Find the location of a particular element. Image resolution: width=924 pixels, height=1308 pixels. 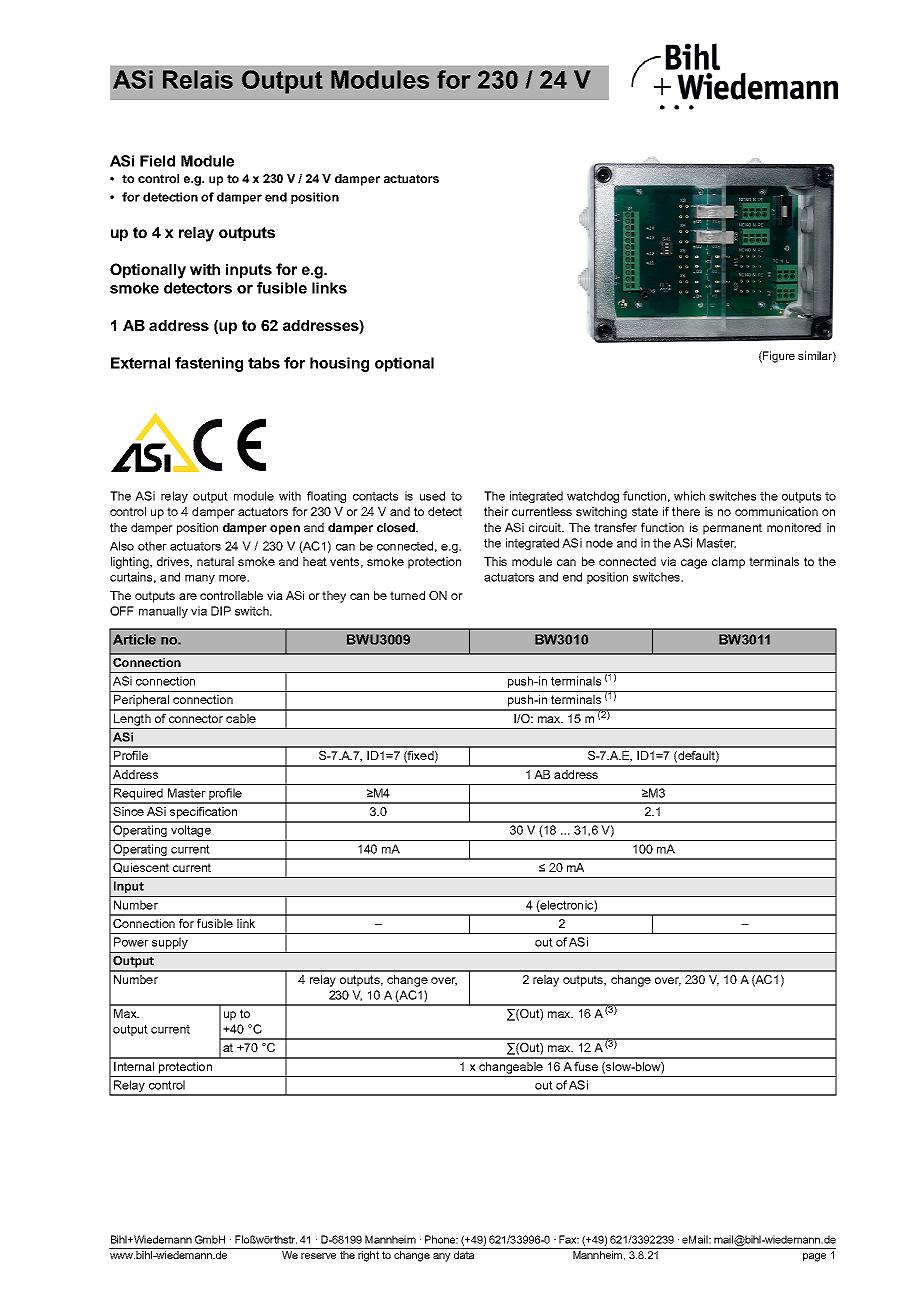

right is located at coordinates (368, 1256).
